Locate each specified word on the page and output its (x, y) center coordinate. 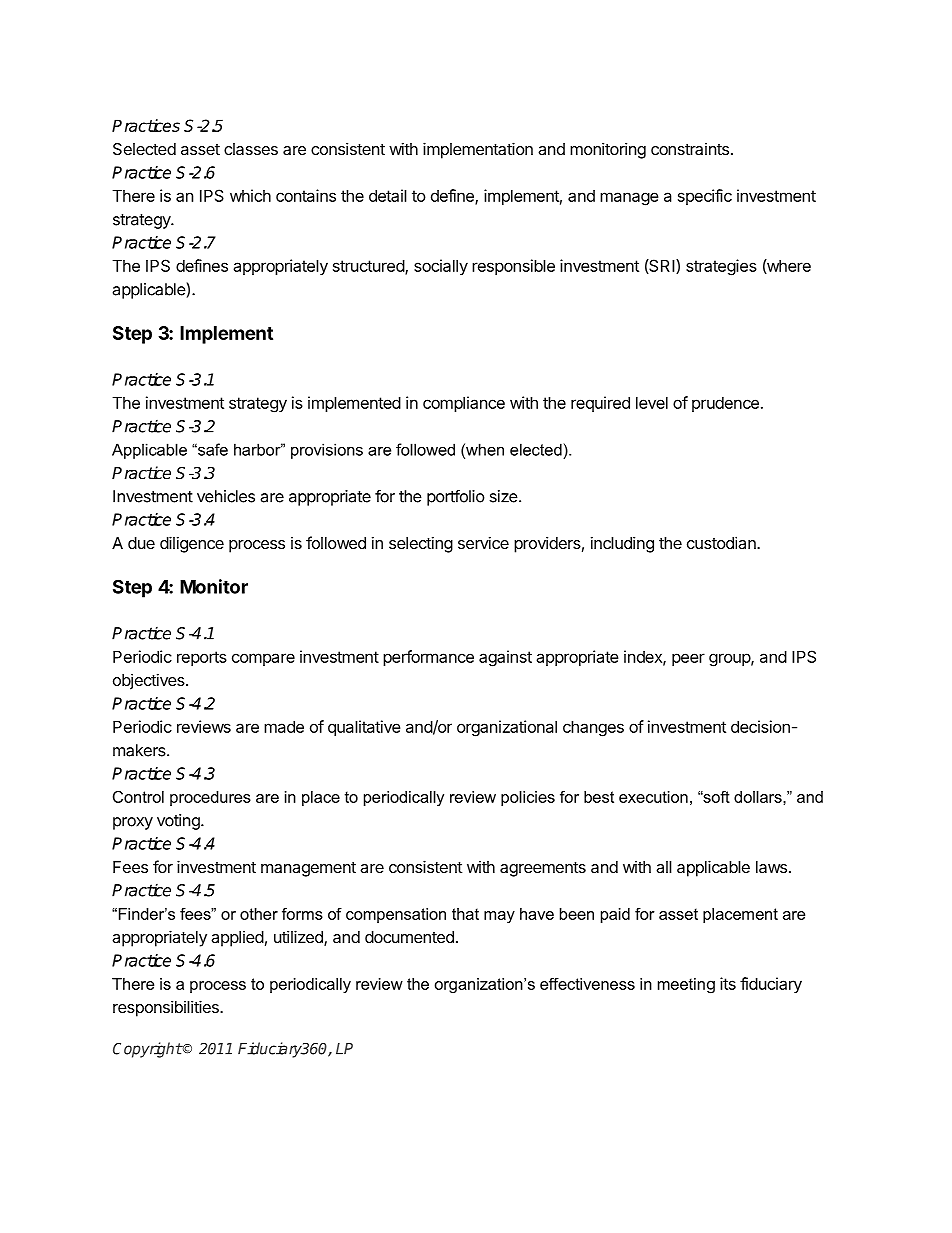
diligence (192, 544)
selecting (421, 544)
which (250, 195)
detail (388, 195)
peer (688, 659)
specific (705, 197)
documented (409, 937)
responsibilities (167, 1008)
